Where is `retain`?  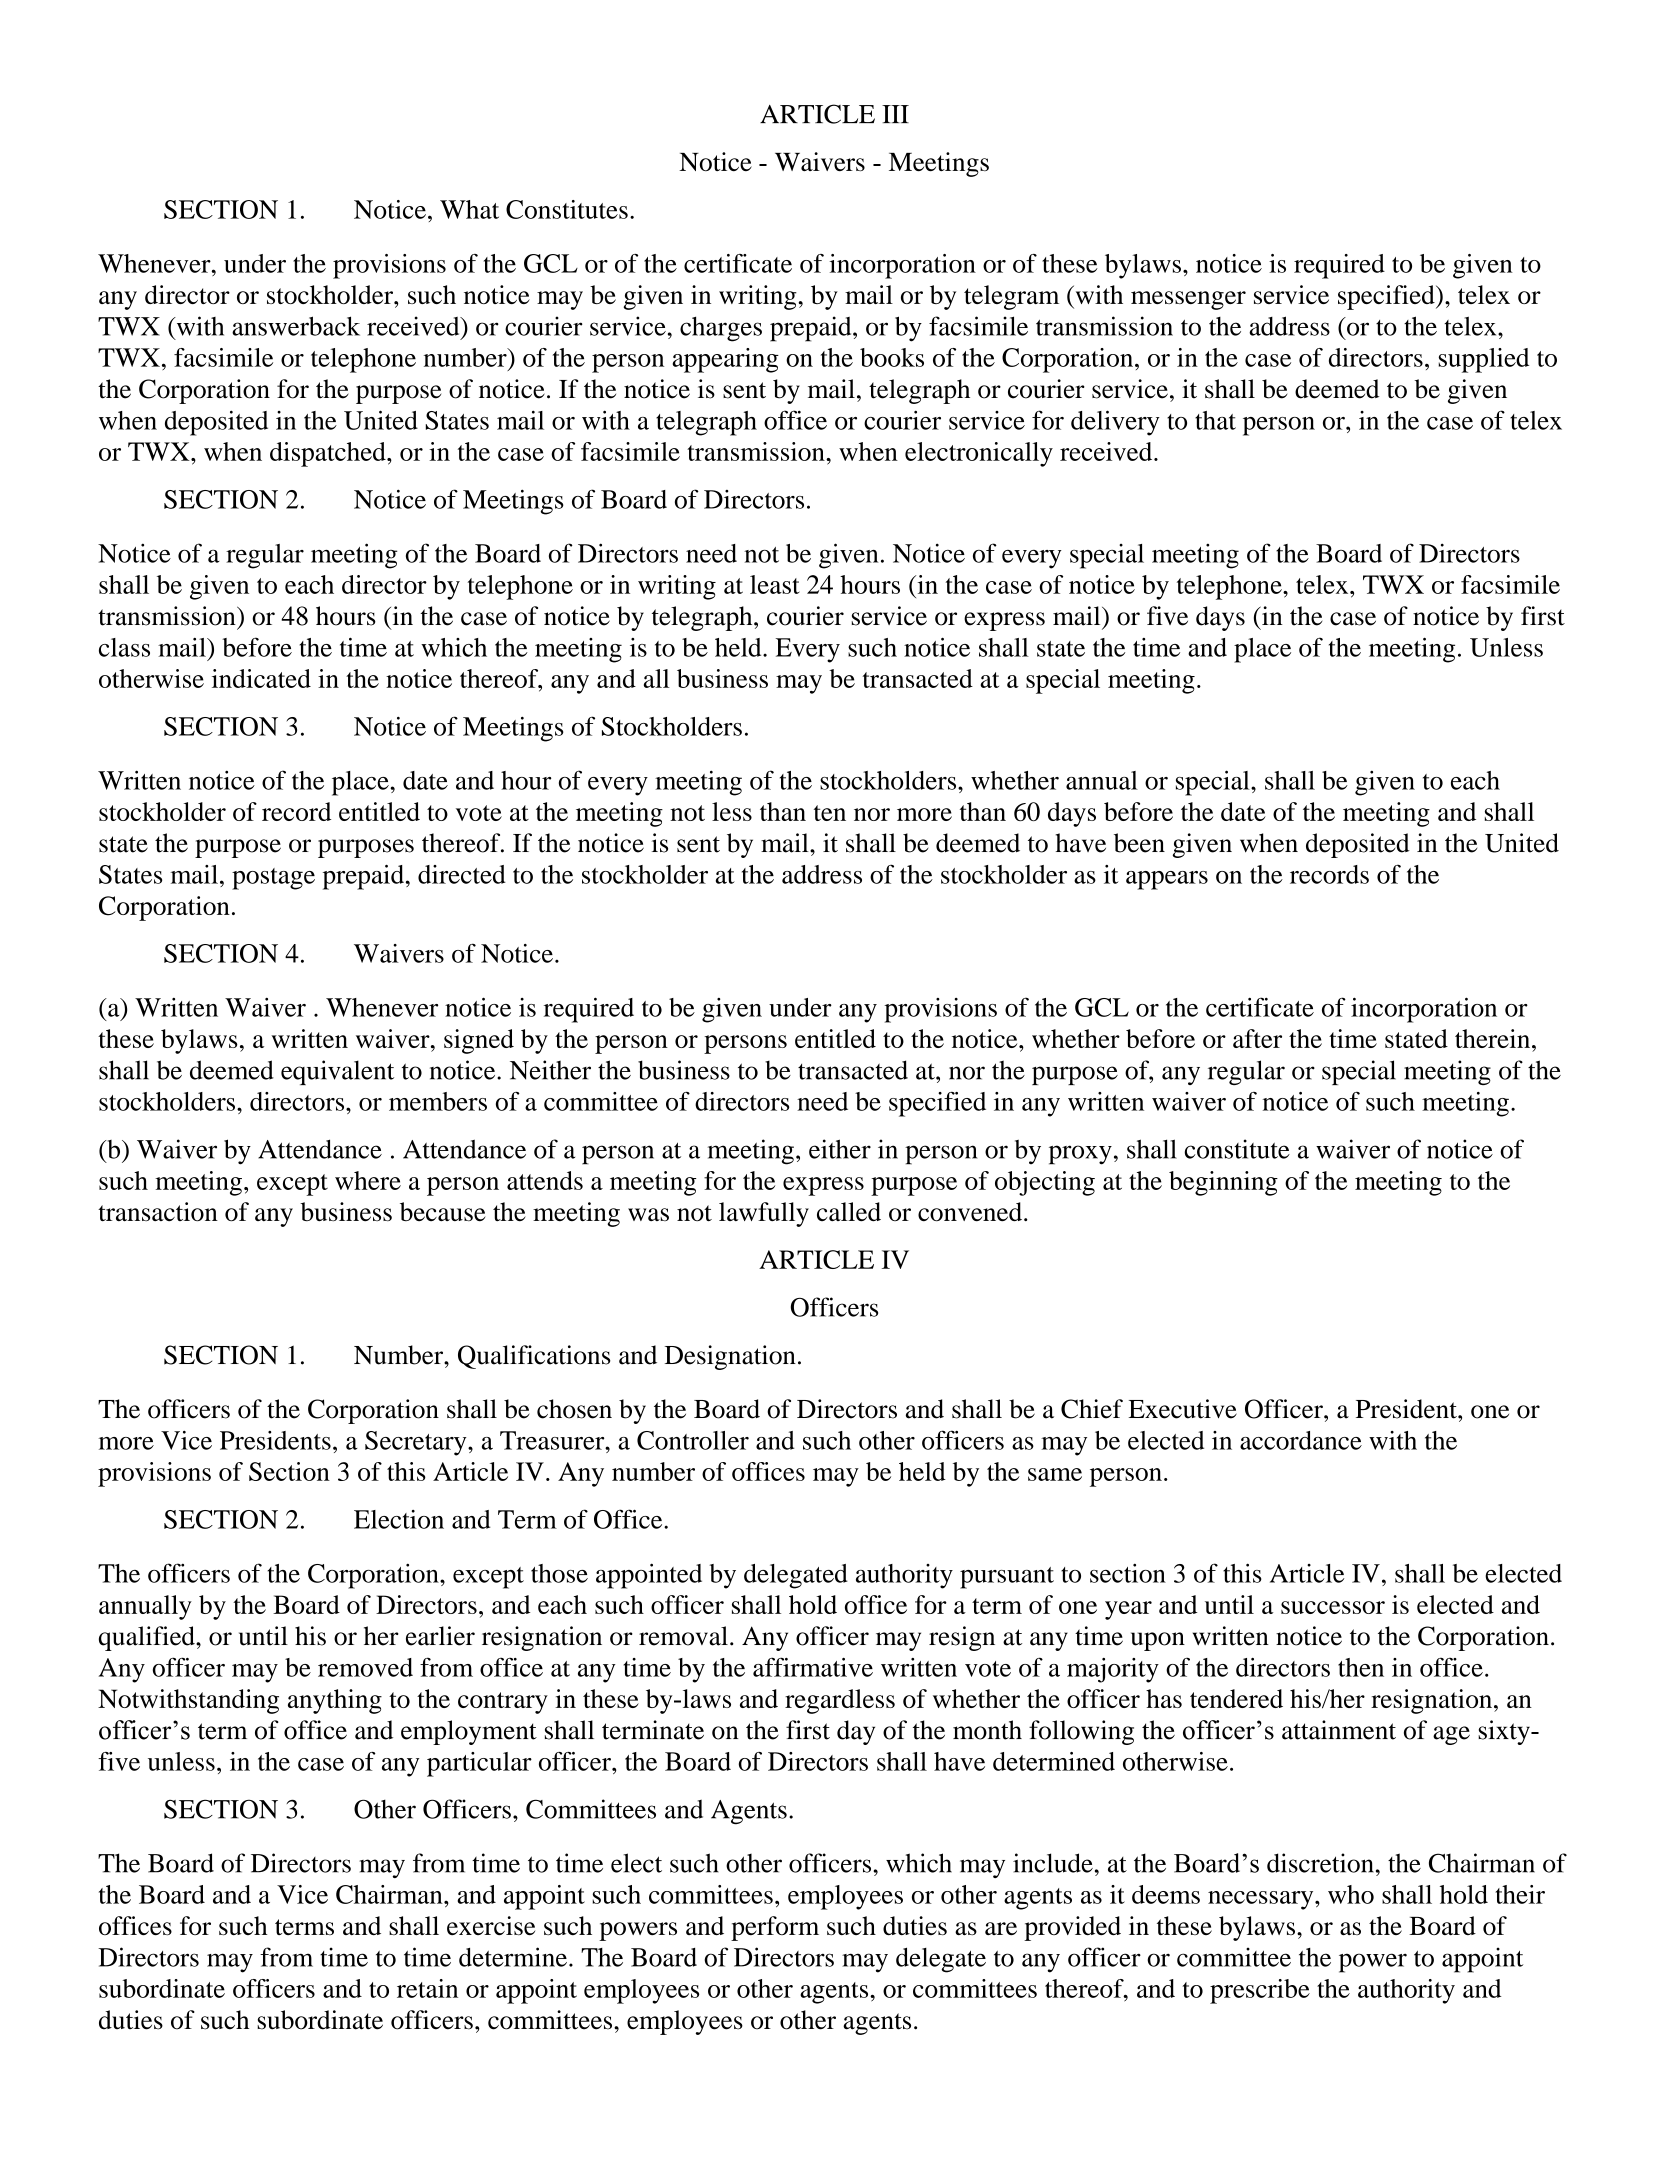
retain is located at coordinates (427, 1988).
